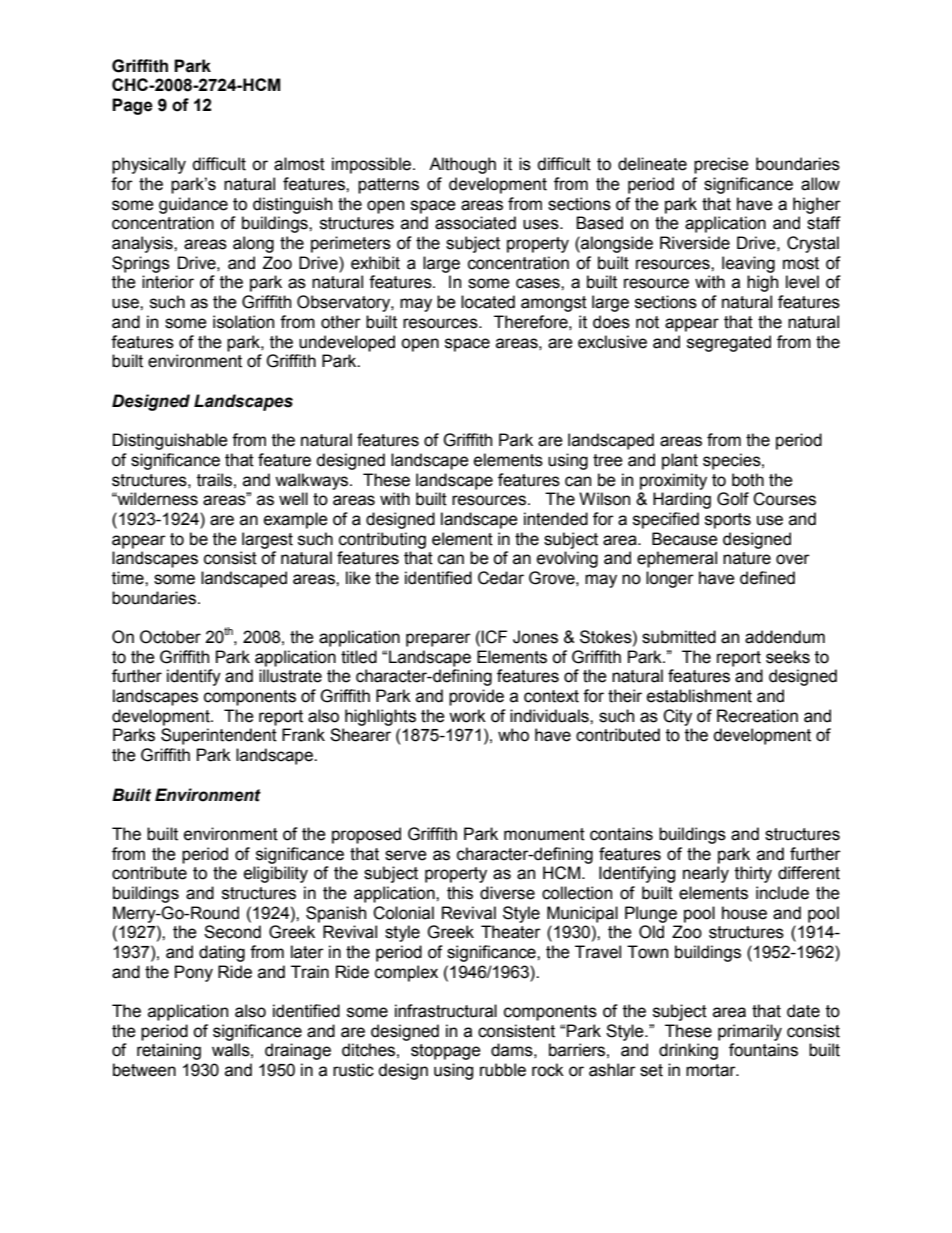 This screenshot has height=1233, width=952. What do you see at coordinates (193, 205) in the screenshot?
I see `guidance` at bounding box center [193, 205].
